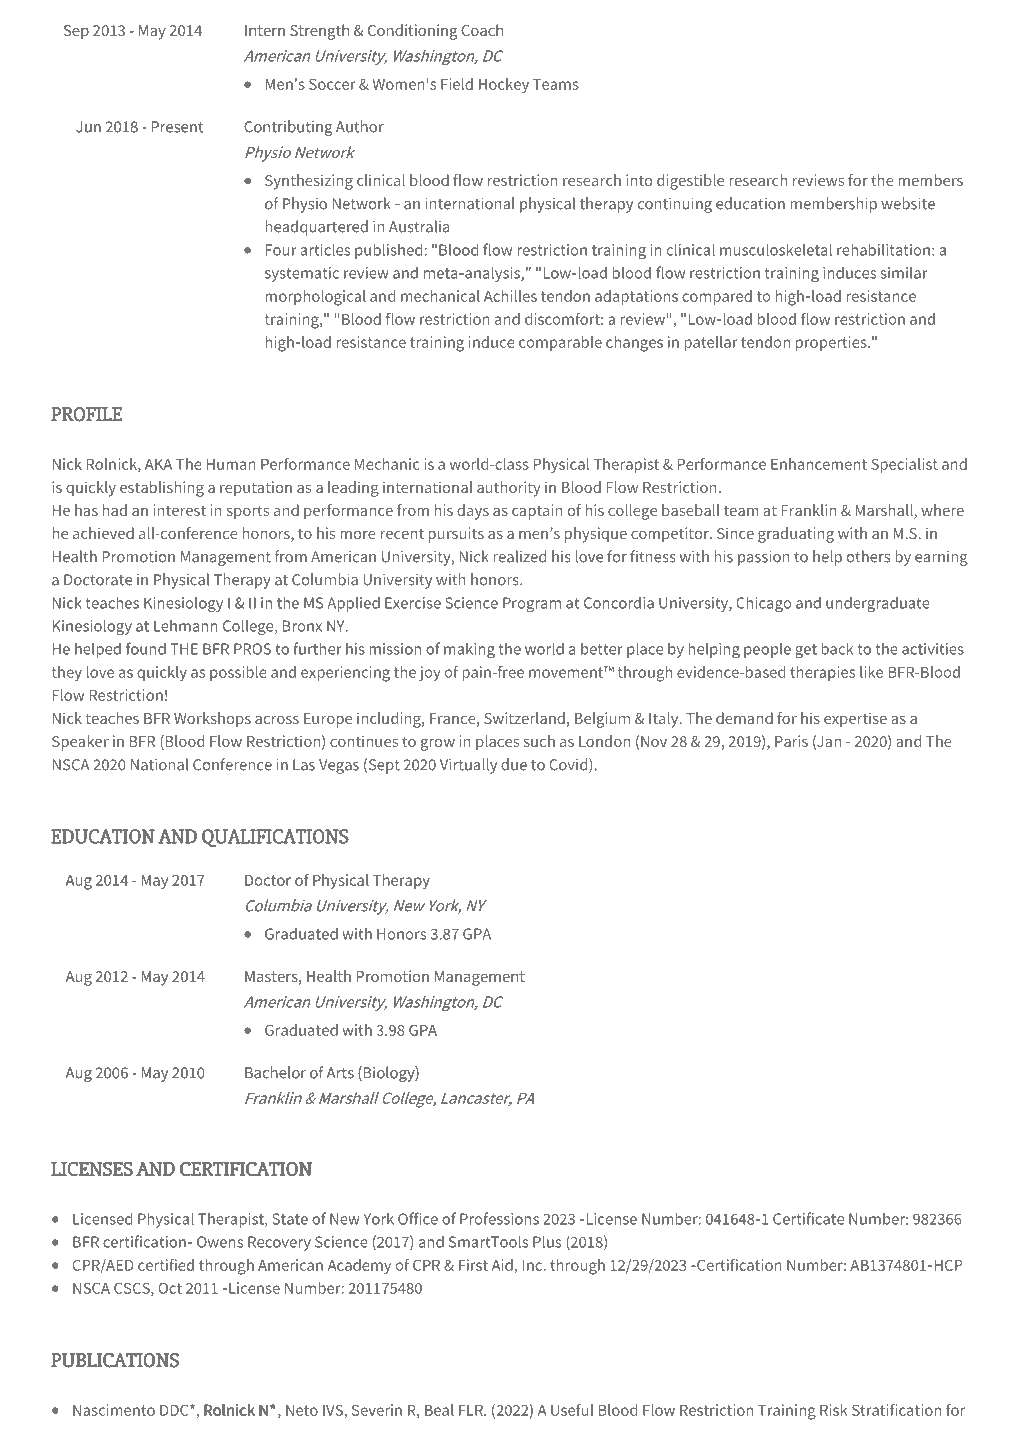  I want to click on Field, so click(457, 84).
